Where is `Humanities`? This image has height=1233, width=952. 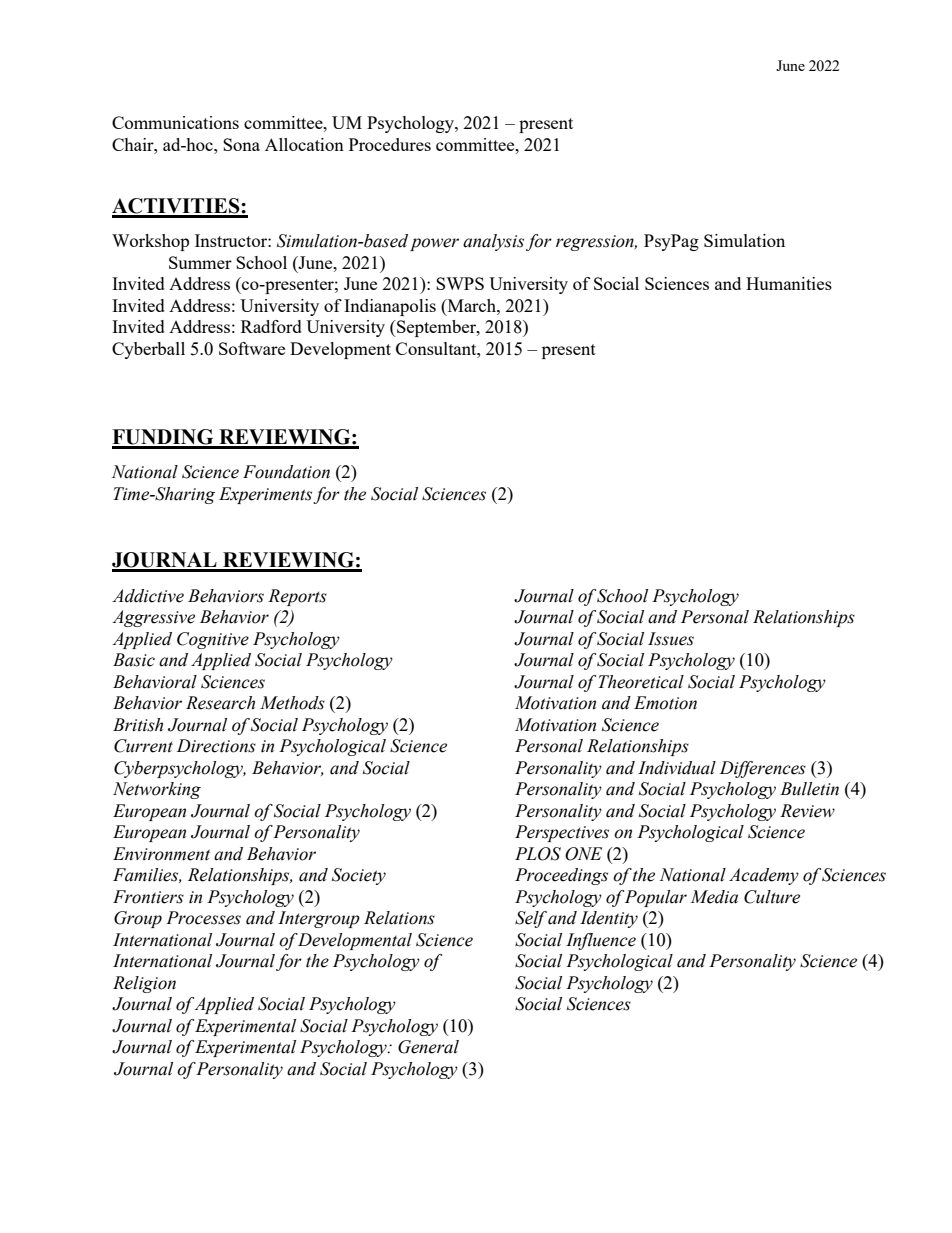
Humanities is located at coordinates (789, 283).
